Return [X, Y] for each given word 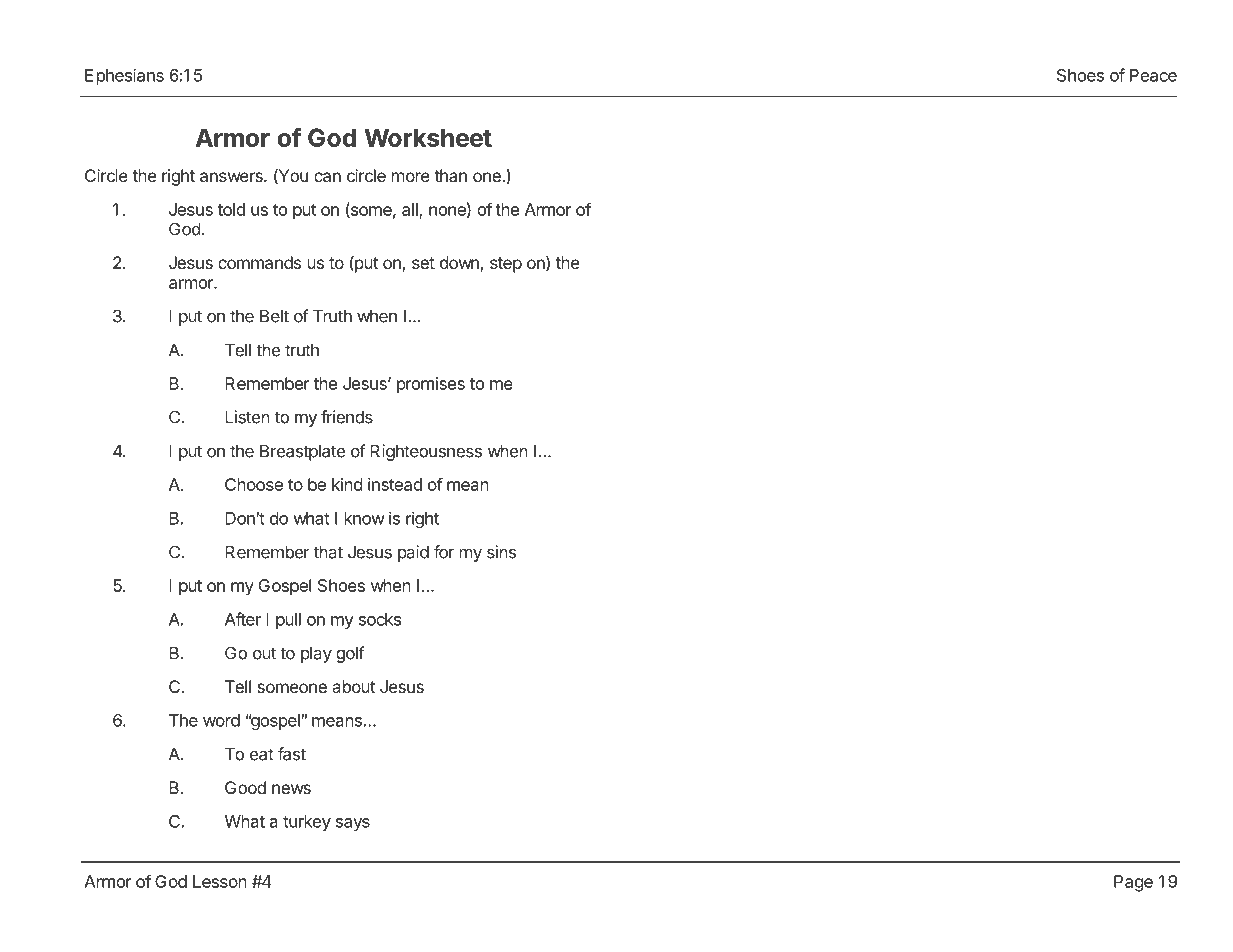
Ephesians [124, 76]
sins [501, 552]
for [444, 552]
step [506, 265]
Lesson [220, 881]
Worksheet [428, 137]
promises [431, 385]
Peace [1153, 75]
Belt [274, 316]
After [243, 619]
